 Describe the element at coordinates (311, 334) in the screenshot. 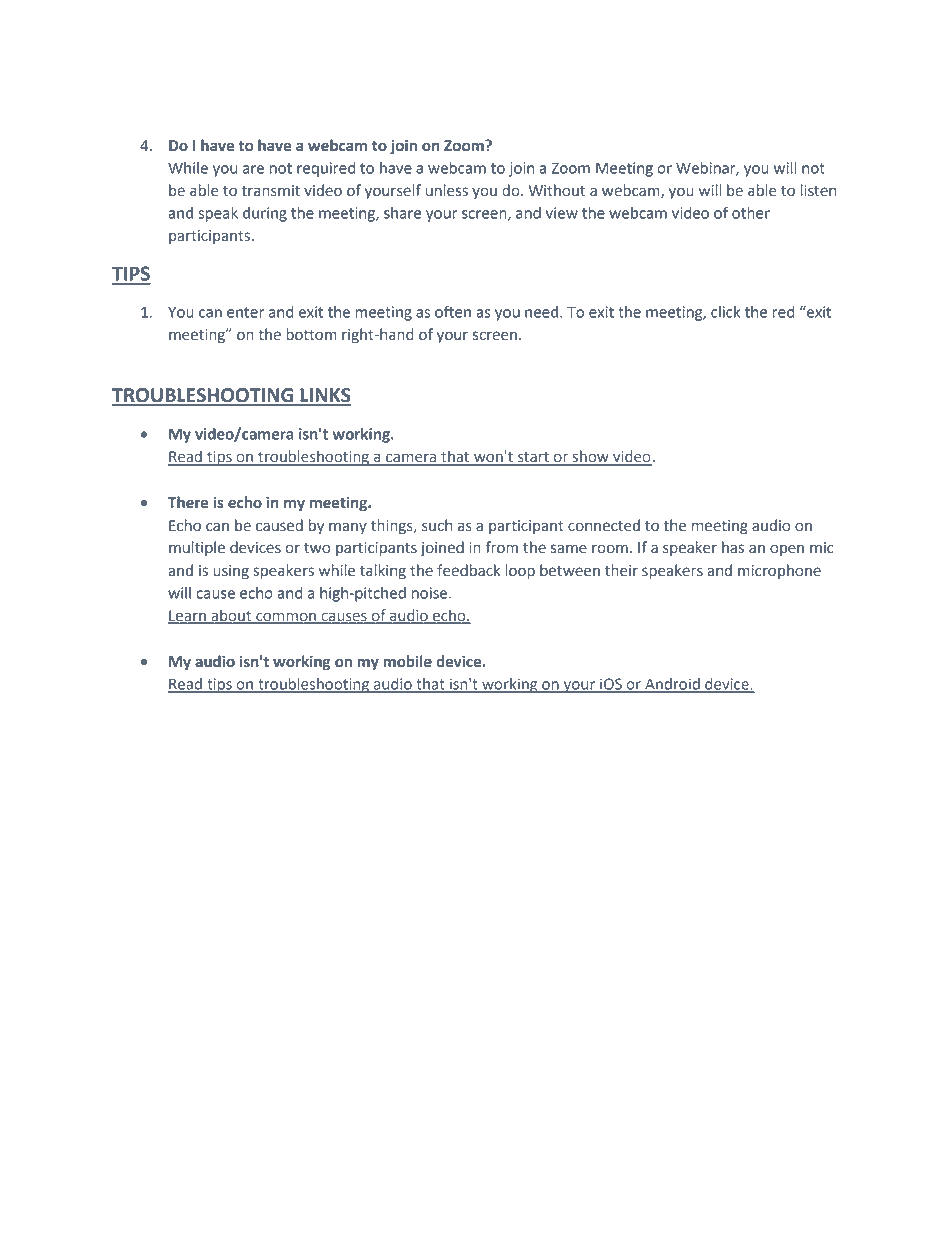

I see `bottom` at that location.
